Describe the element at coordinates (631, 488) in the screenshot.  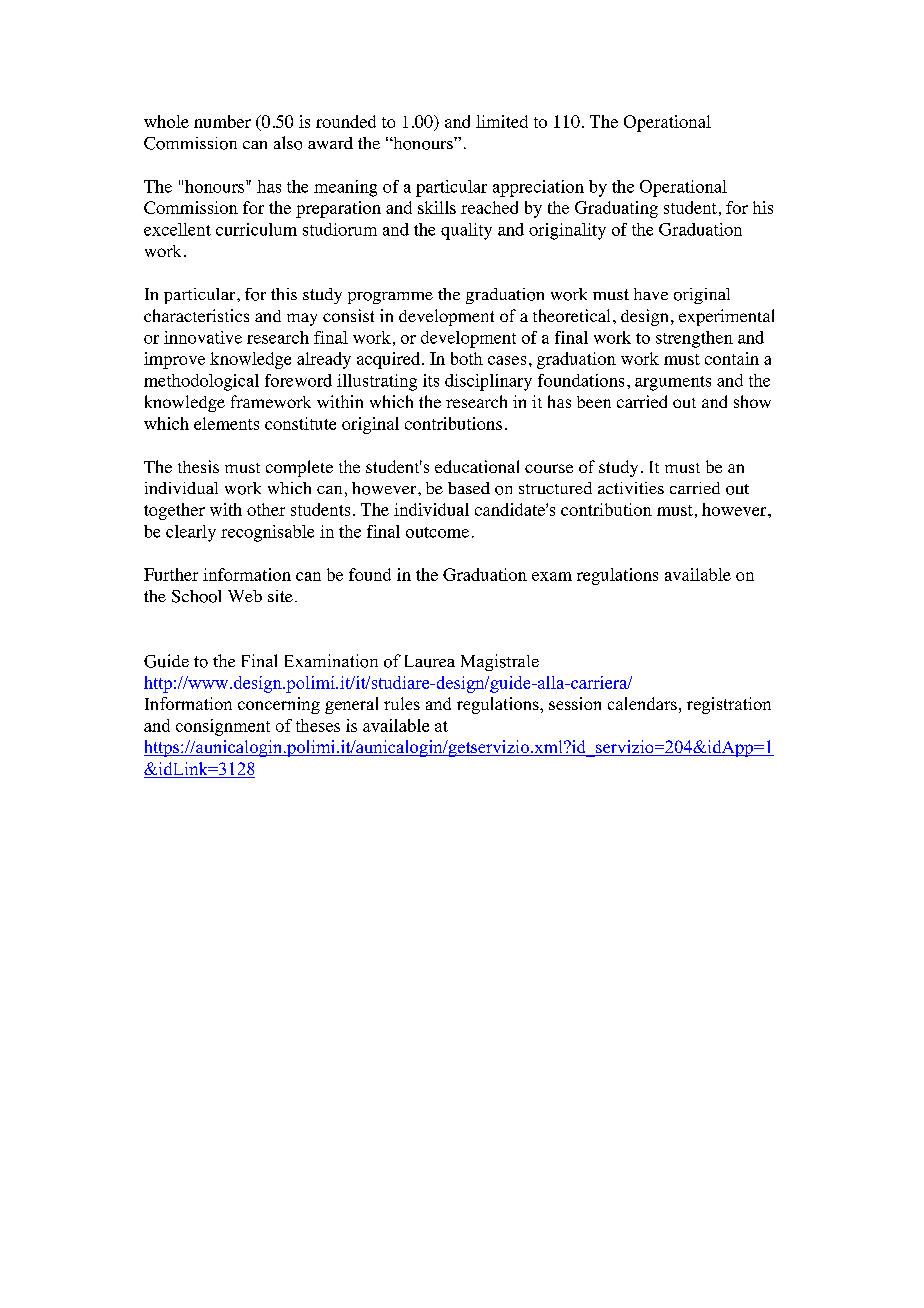
I see `activities` at that location.
